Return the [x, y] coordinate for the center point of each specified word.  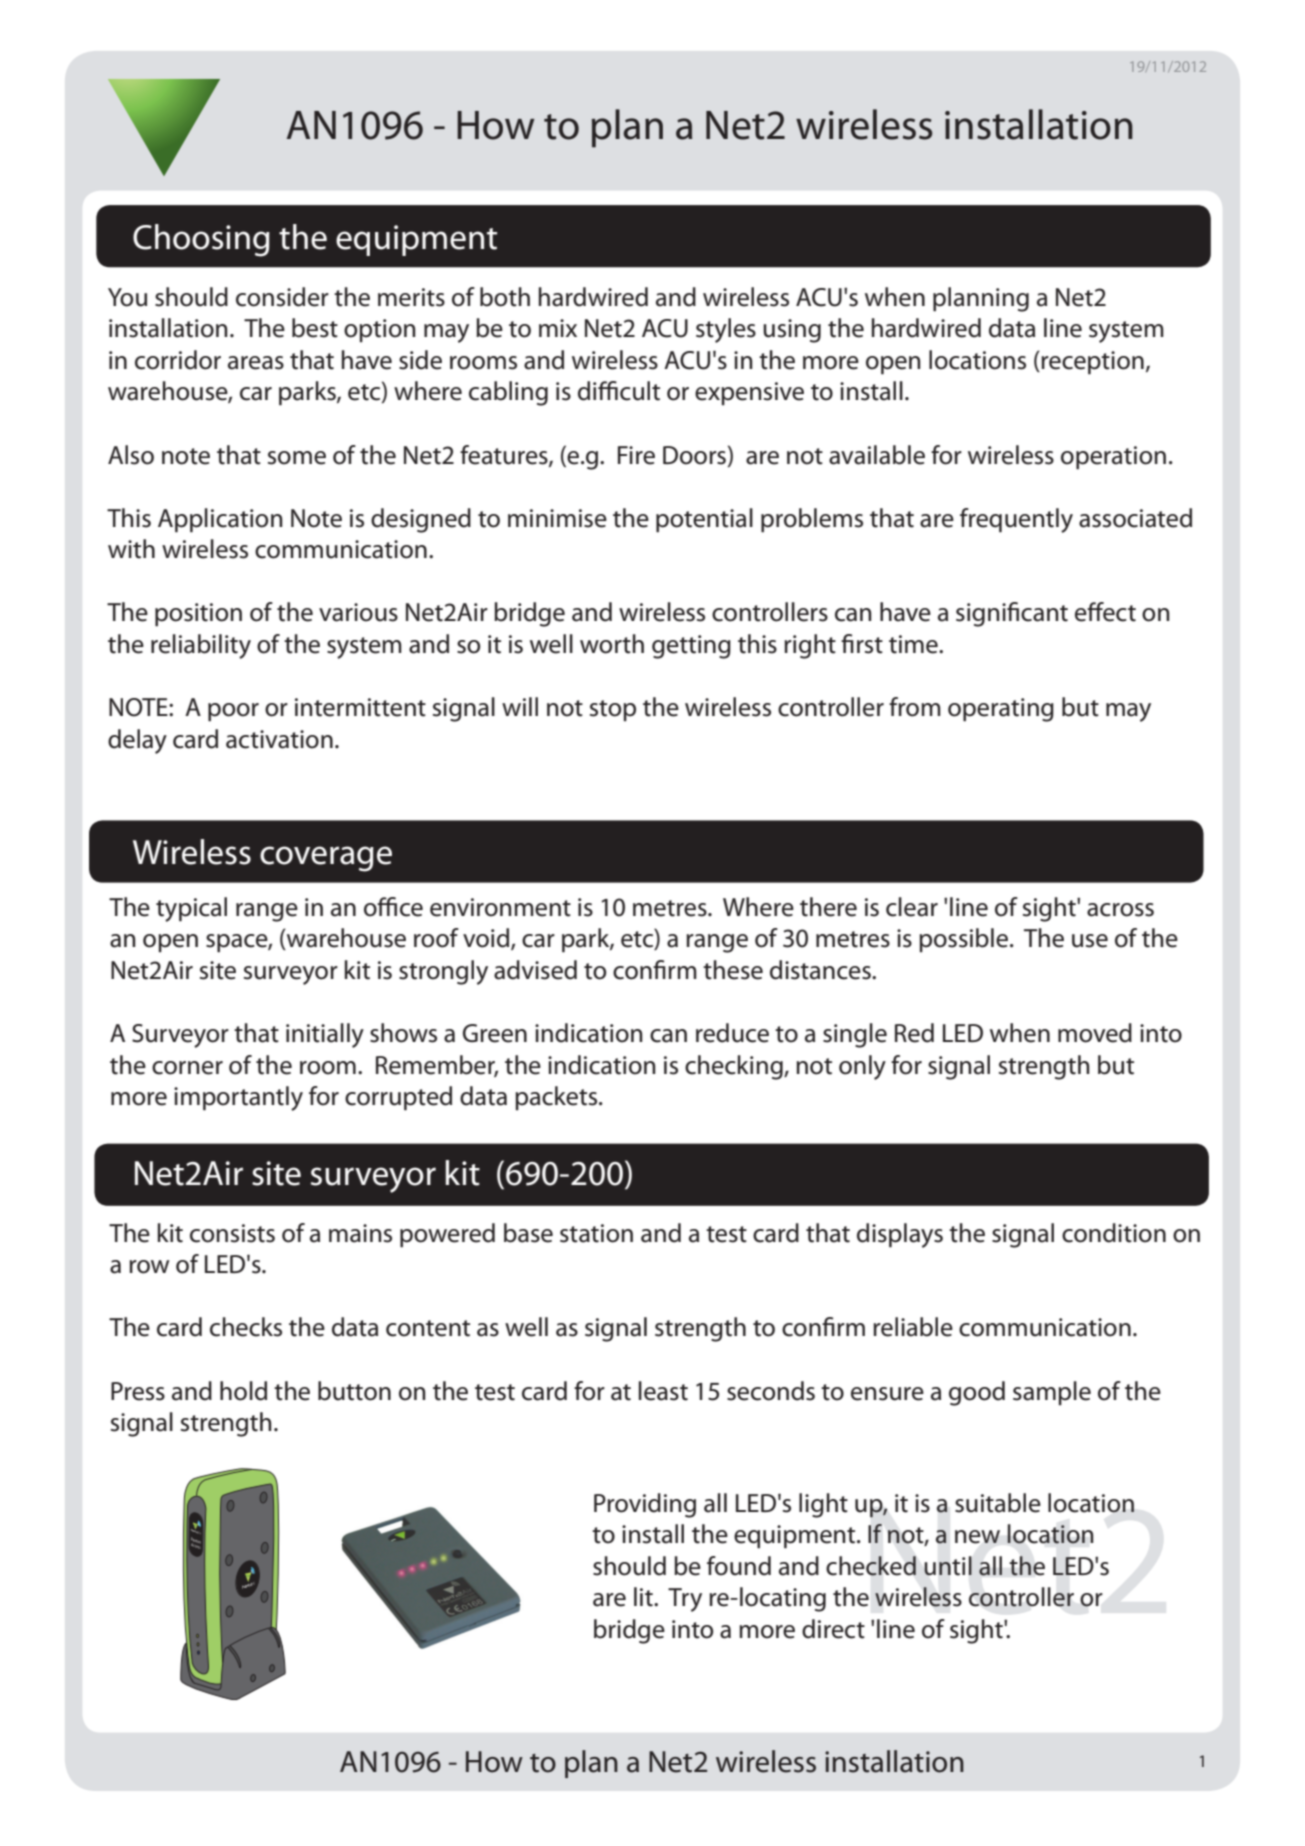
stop [613, 711]
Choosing [201, 240]
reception [1092, 363]
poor [233, 712]
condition [1114, 1233]
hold [243, 1391]
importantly [238, 1098]
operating [1001, 710]
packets [557, 1098]
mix [558, 328]
